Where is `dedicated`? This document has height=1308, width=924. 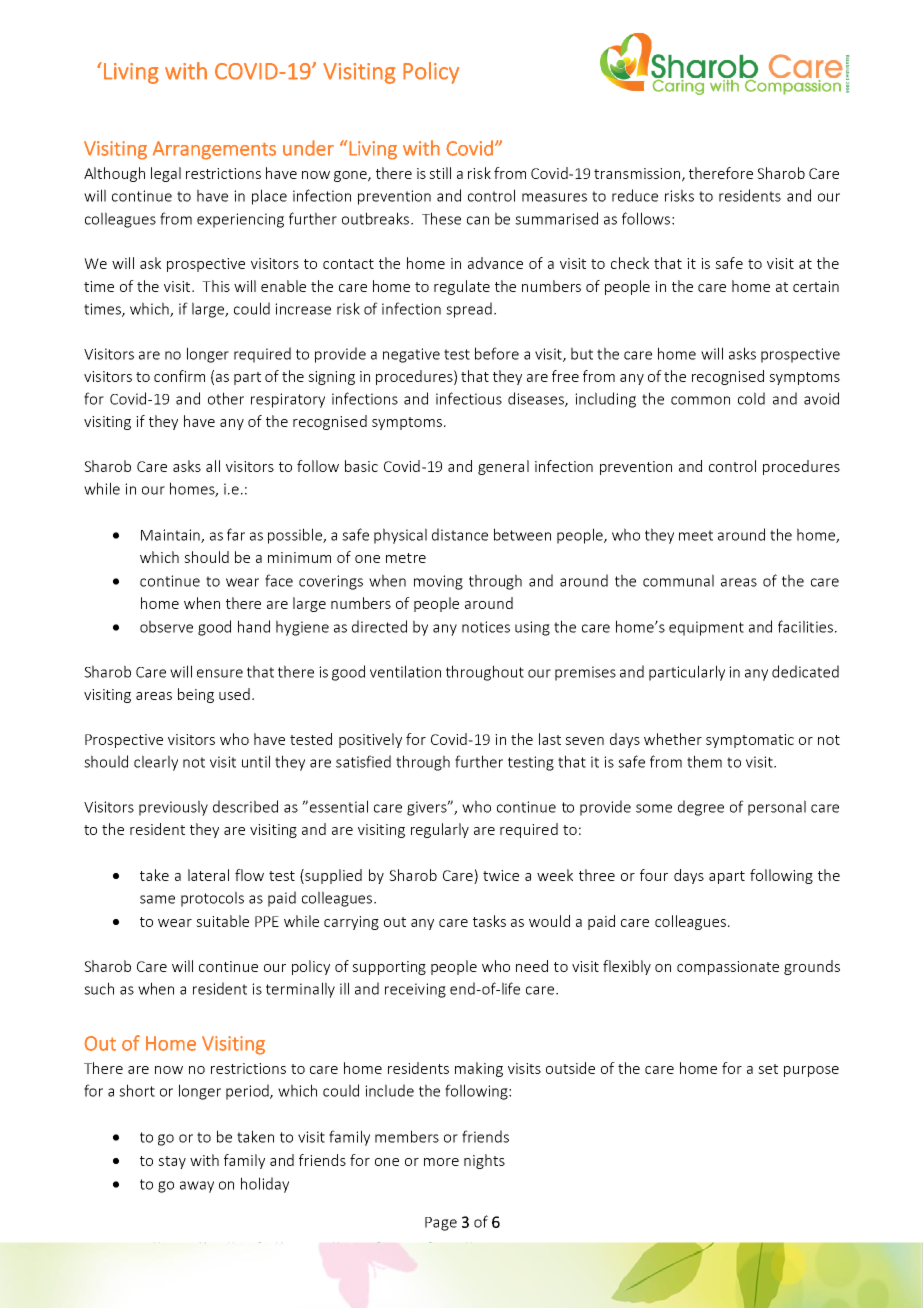
dedicated is located at coordinates (805, 671).
